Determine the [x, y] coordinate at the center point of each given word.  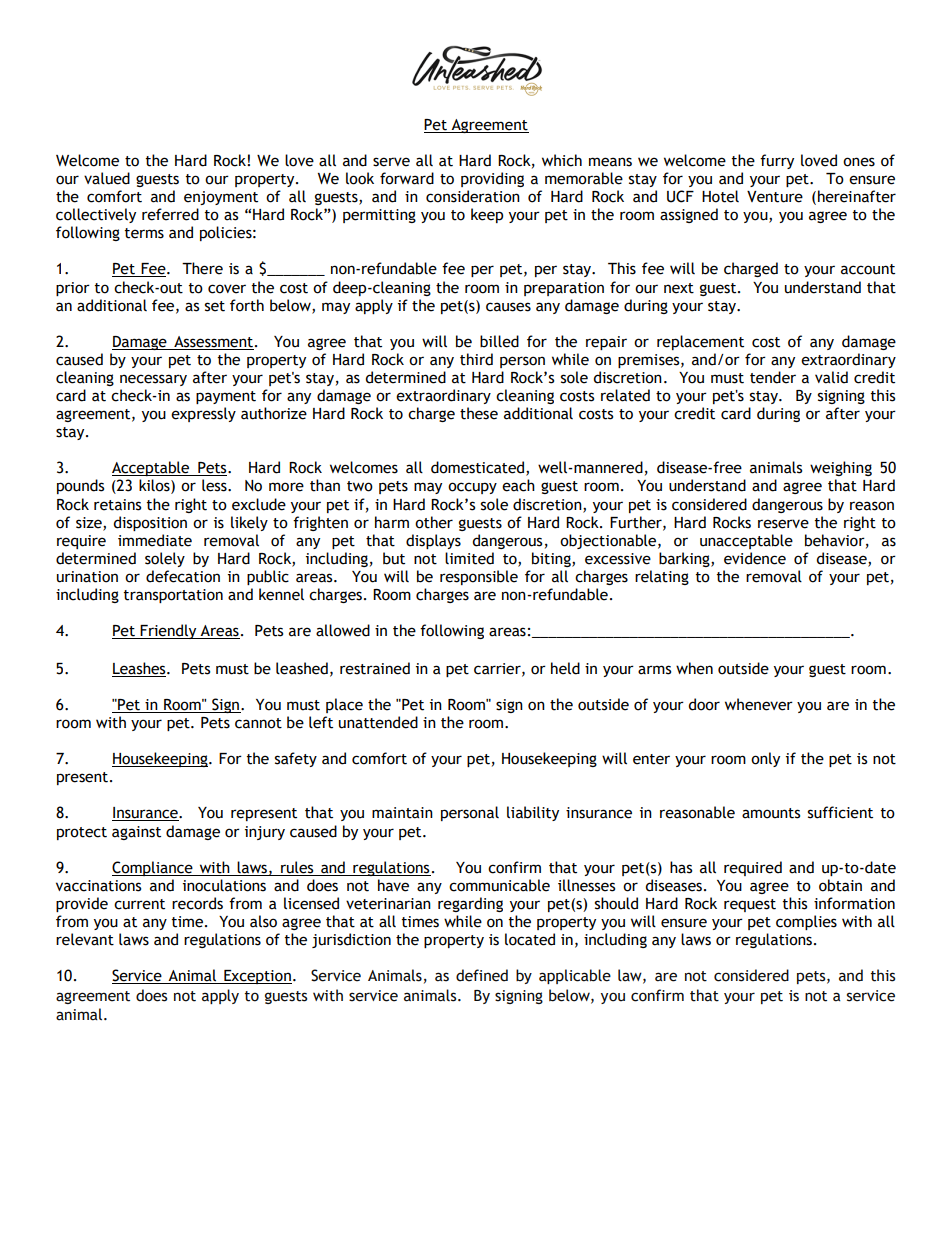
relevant [85, 939]
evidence [755, 558]
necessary [153, 380]
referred [170, 214]
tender [773, 377]
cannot [258, 723]
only [765, 759]
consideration [473, 196]
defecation [183, 576]
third [476, 359]
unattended [378, 722]
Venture [775, 197]
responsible [479, 577]
